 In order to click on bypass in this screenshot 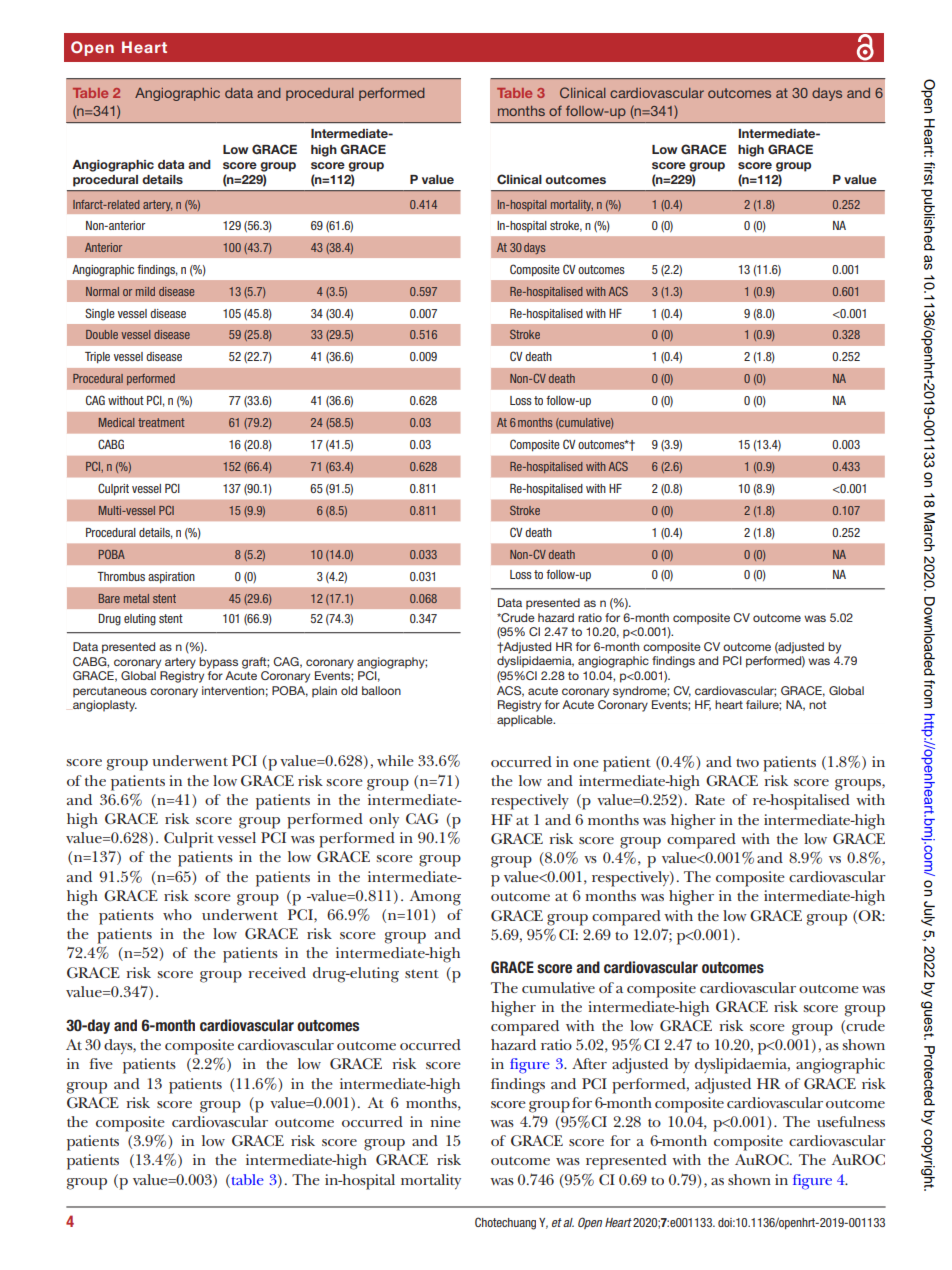, I will do `click(218, 663)`.
